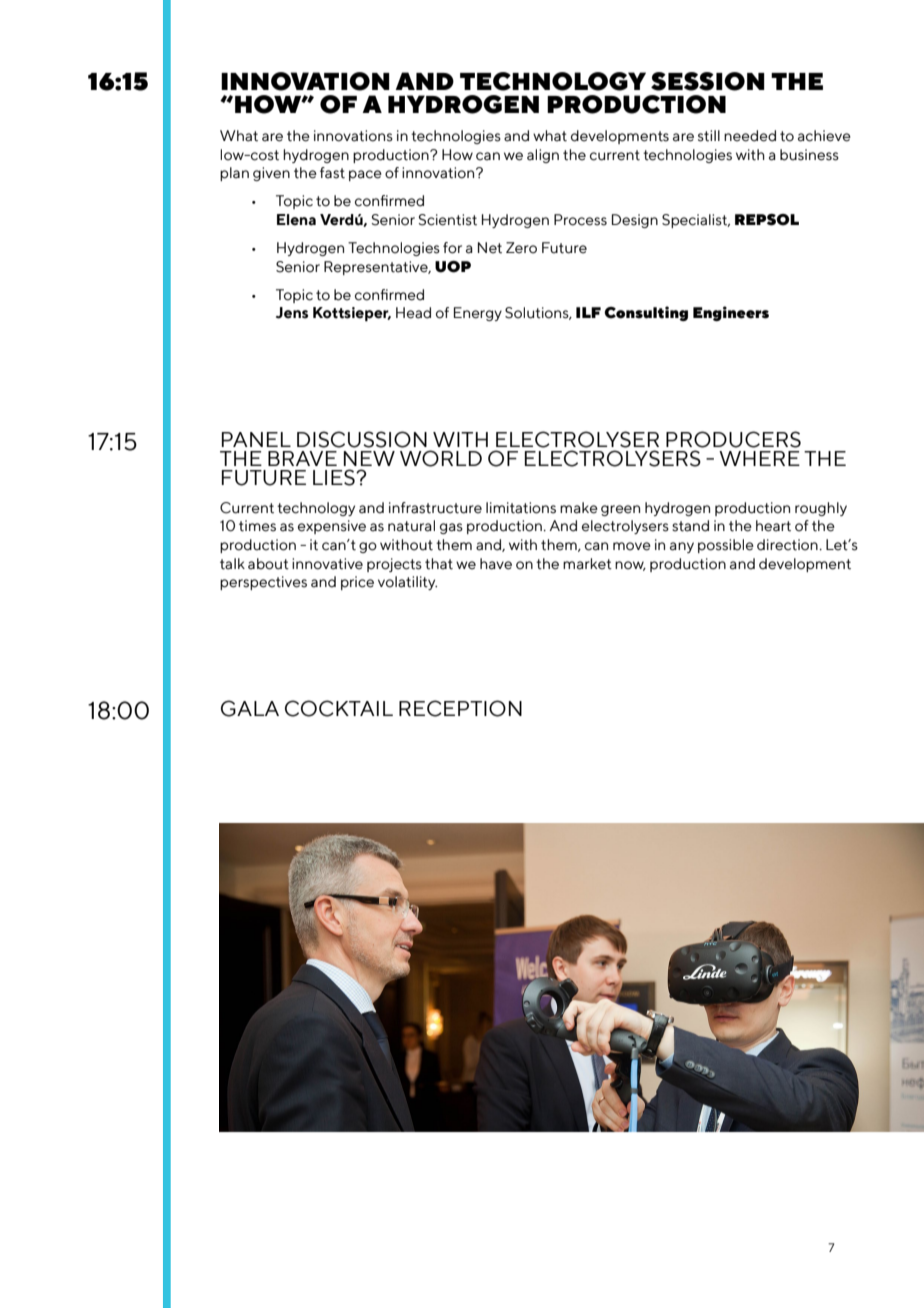 Image resolution: width=924 pixels, height=1308 pixels. What do you see at coordinates (339, 708) in the screenshot?
I see `COCKTAIL` at bounding box center [339, 708].
